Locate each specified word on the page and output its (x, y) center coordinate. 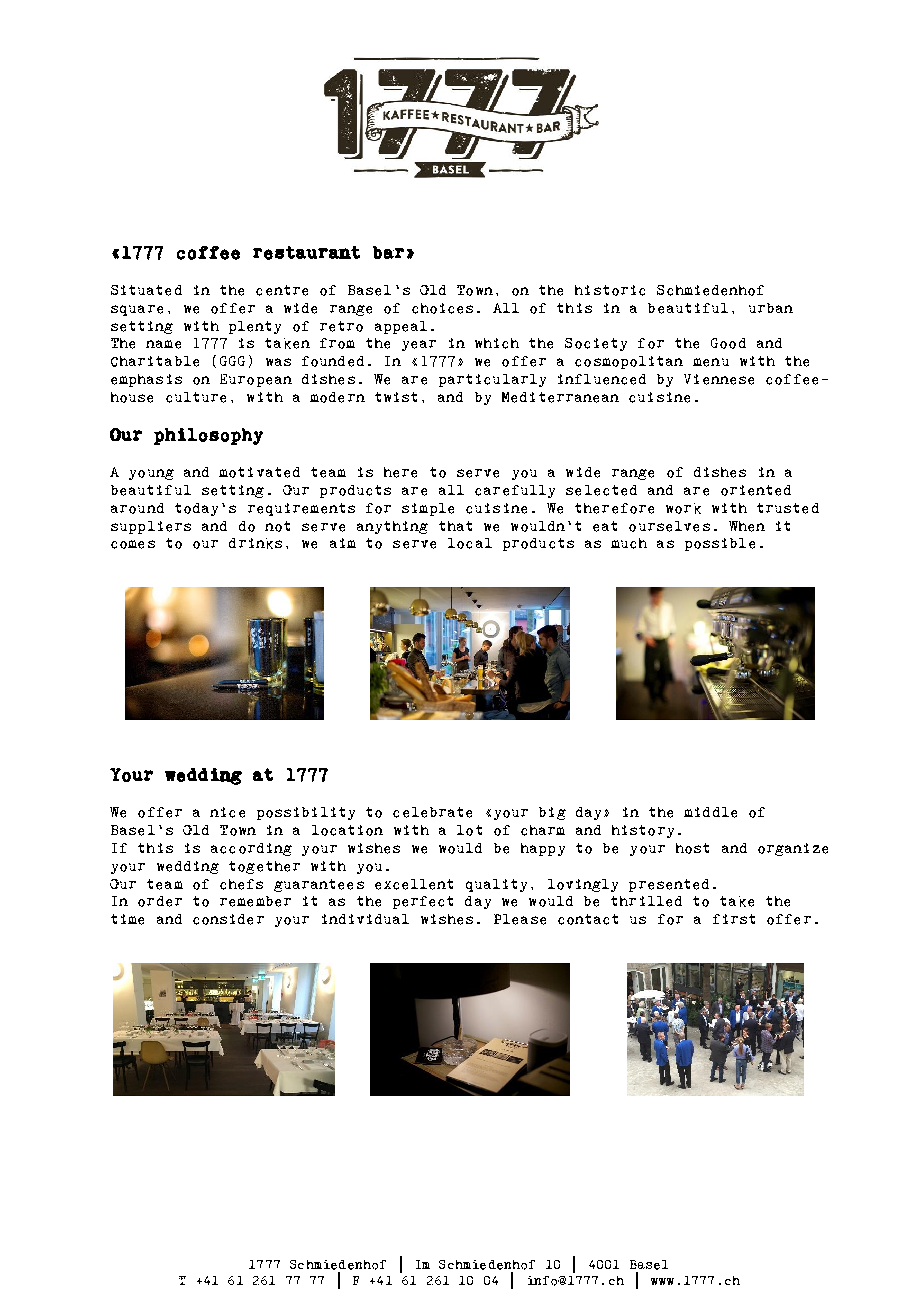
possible (720, 544)
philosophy (208, 436)
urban (771, 308)
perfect (423, 902)
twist (396, 397)
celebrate (432, 812)
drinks (255, 543)
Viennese (719, 379)
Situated (146, 290)
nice (227, 812)
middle (710, 812)
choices (442, 308)
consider (228, 919)
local (470, 543)
